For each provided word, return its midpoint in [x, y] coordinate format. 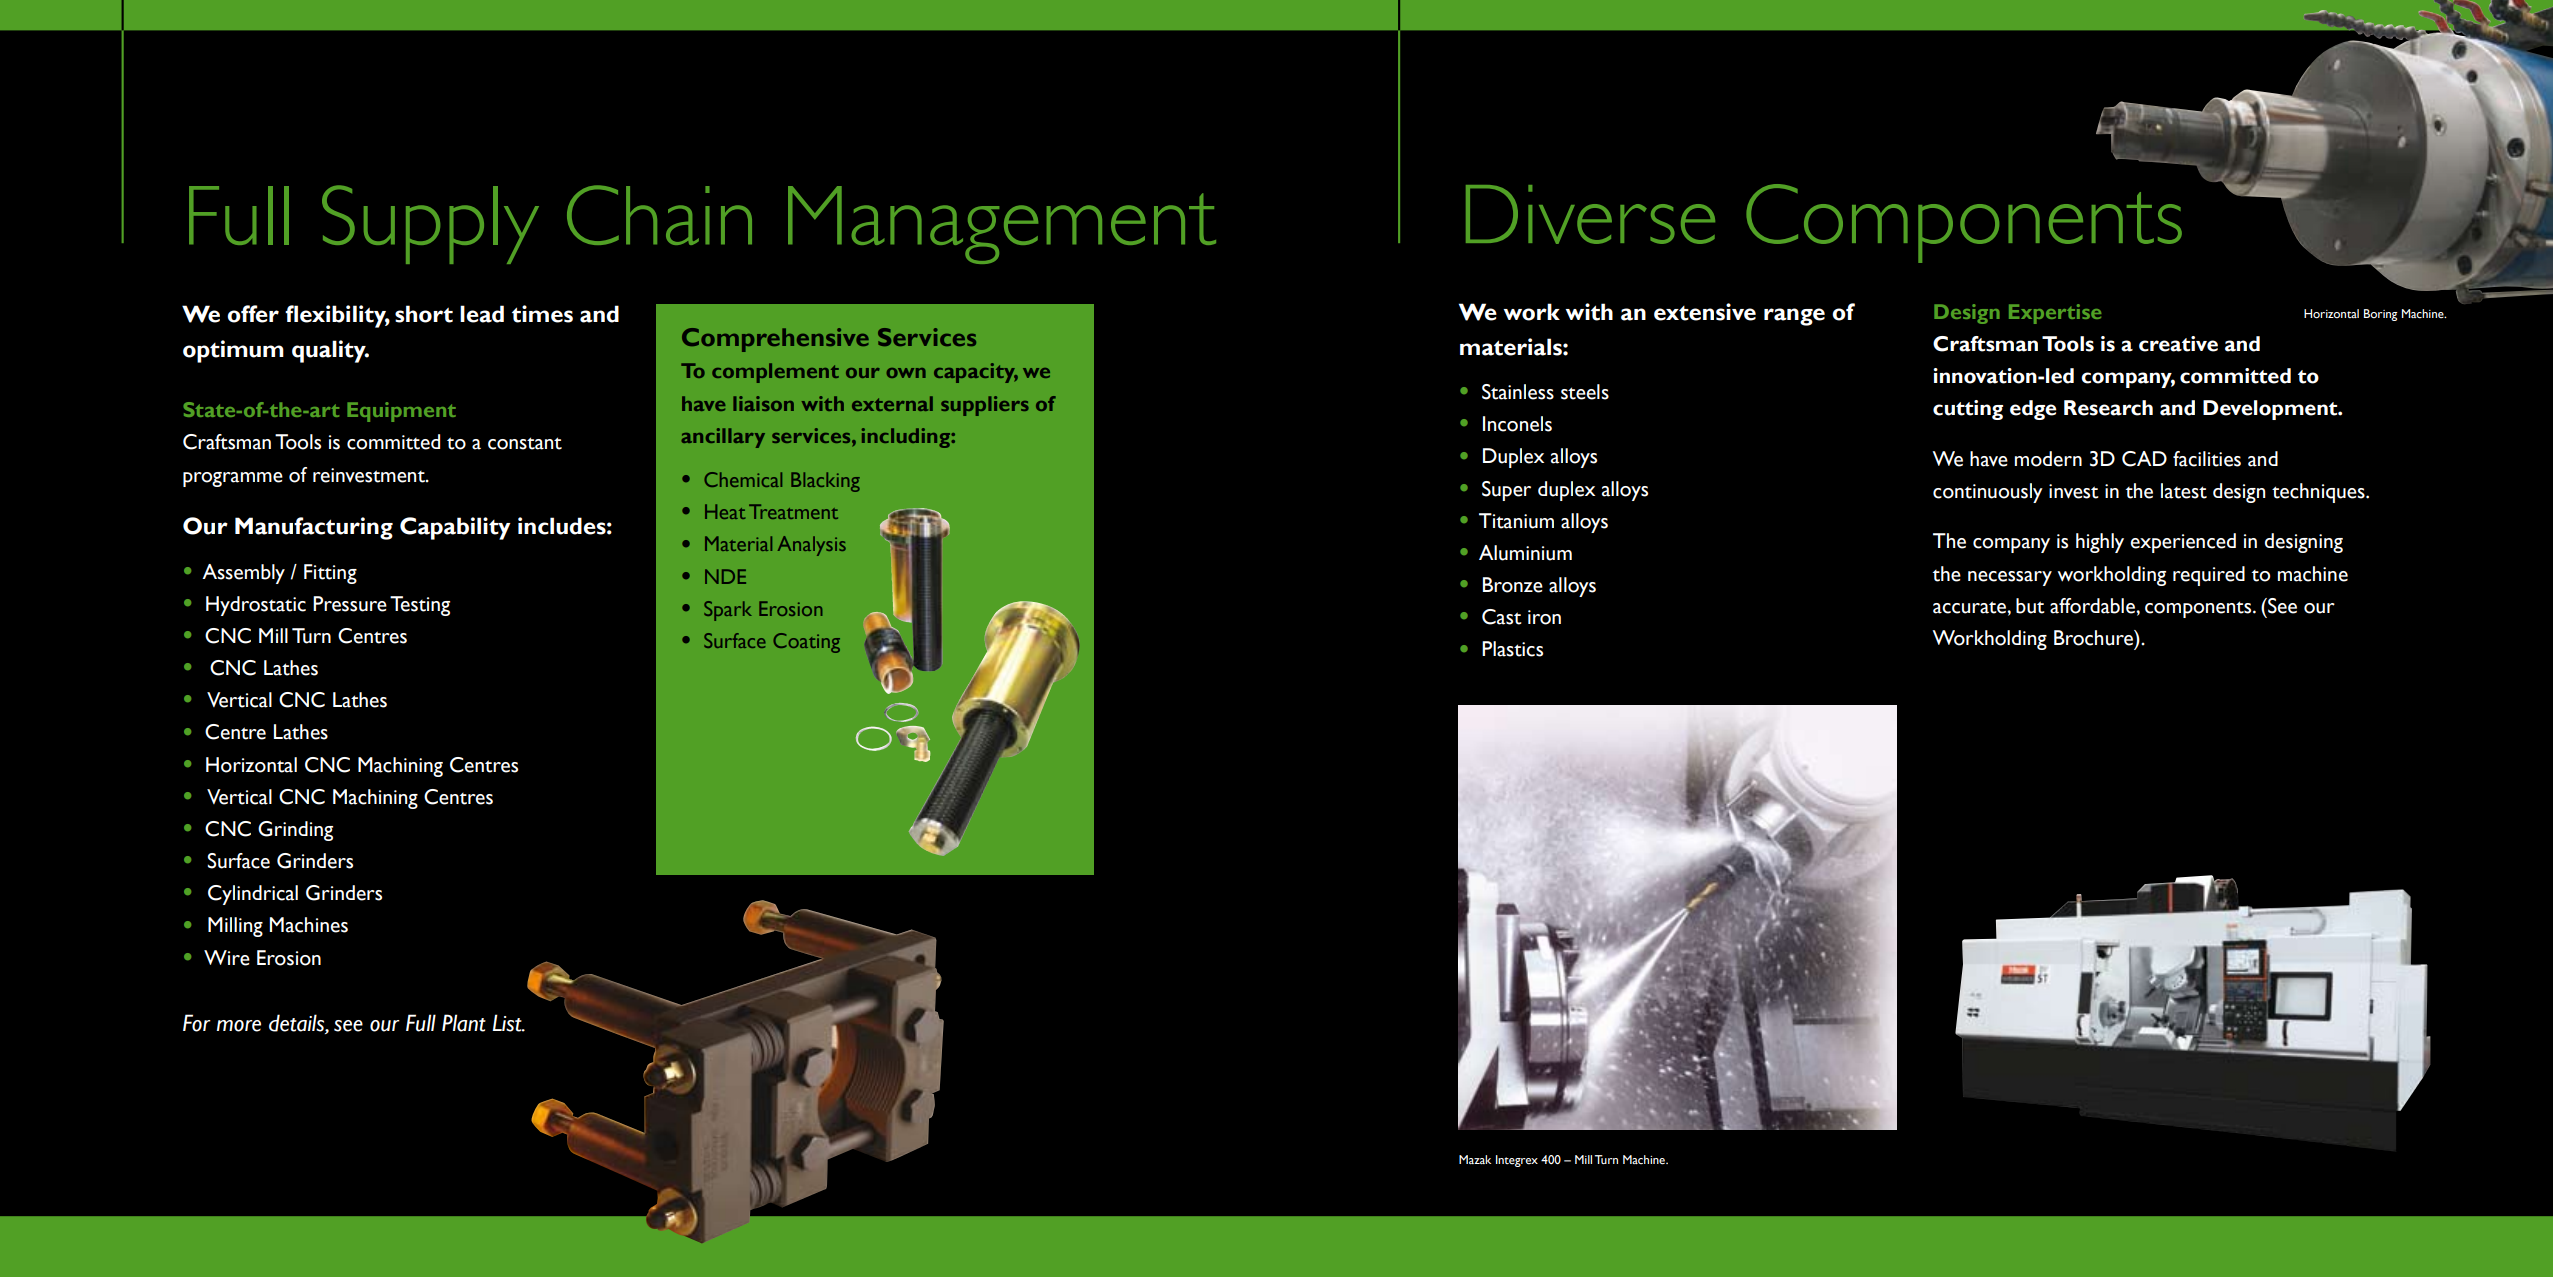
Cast [1502, 617]
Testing [420, 606]
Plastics [1512, 649]
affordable [2093, 606]
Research [2108, 408]
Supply [430, 224]
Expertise [2055, 314]
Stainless [1518, 392]
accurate [1970, 607]
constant [525, 443]
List [508, 1023]
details [297, 1024]
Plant [464, 1023]
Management [1002, 225]
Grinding [295, 831]
